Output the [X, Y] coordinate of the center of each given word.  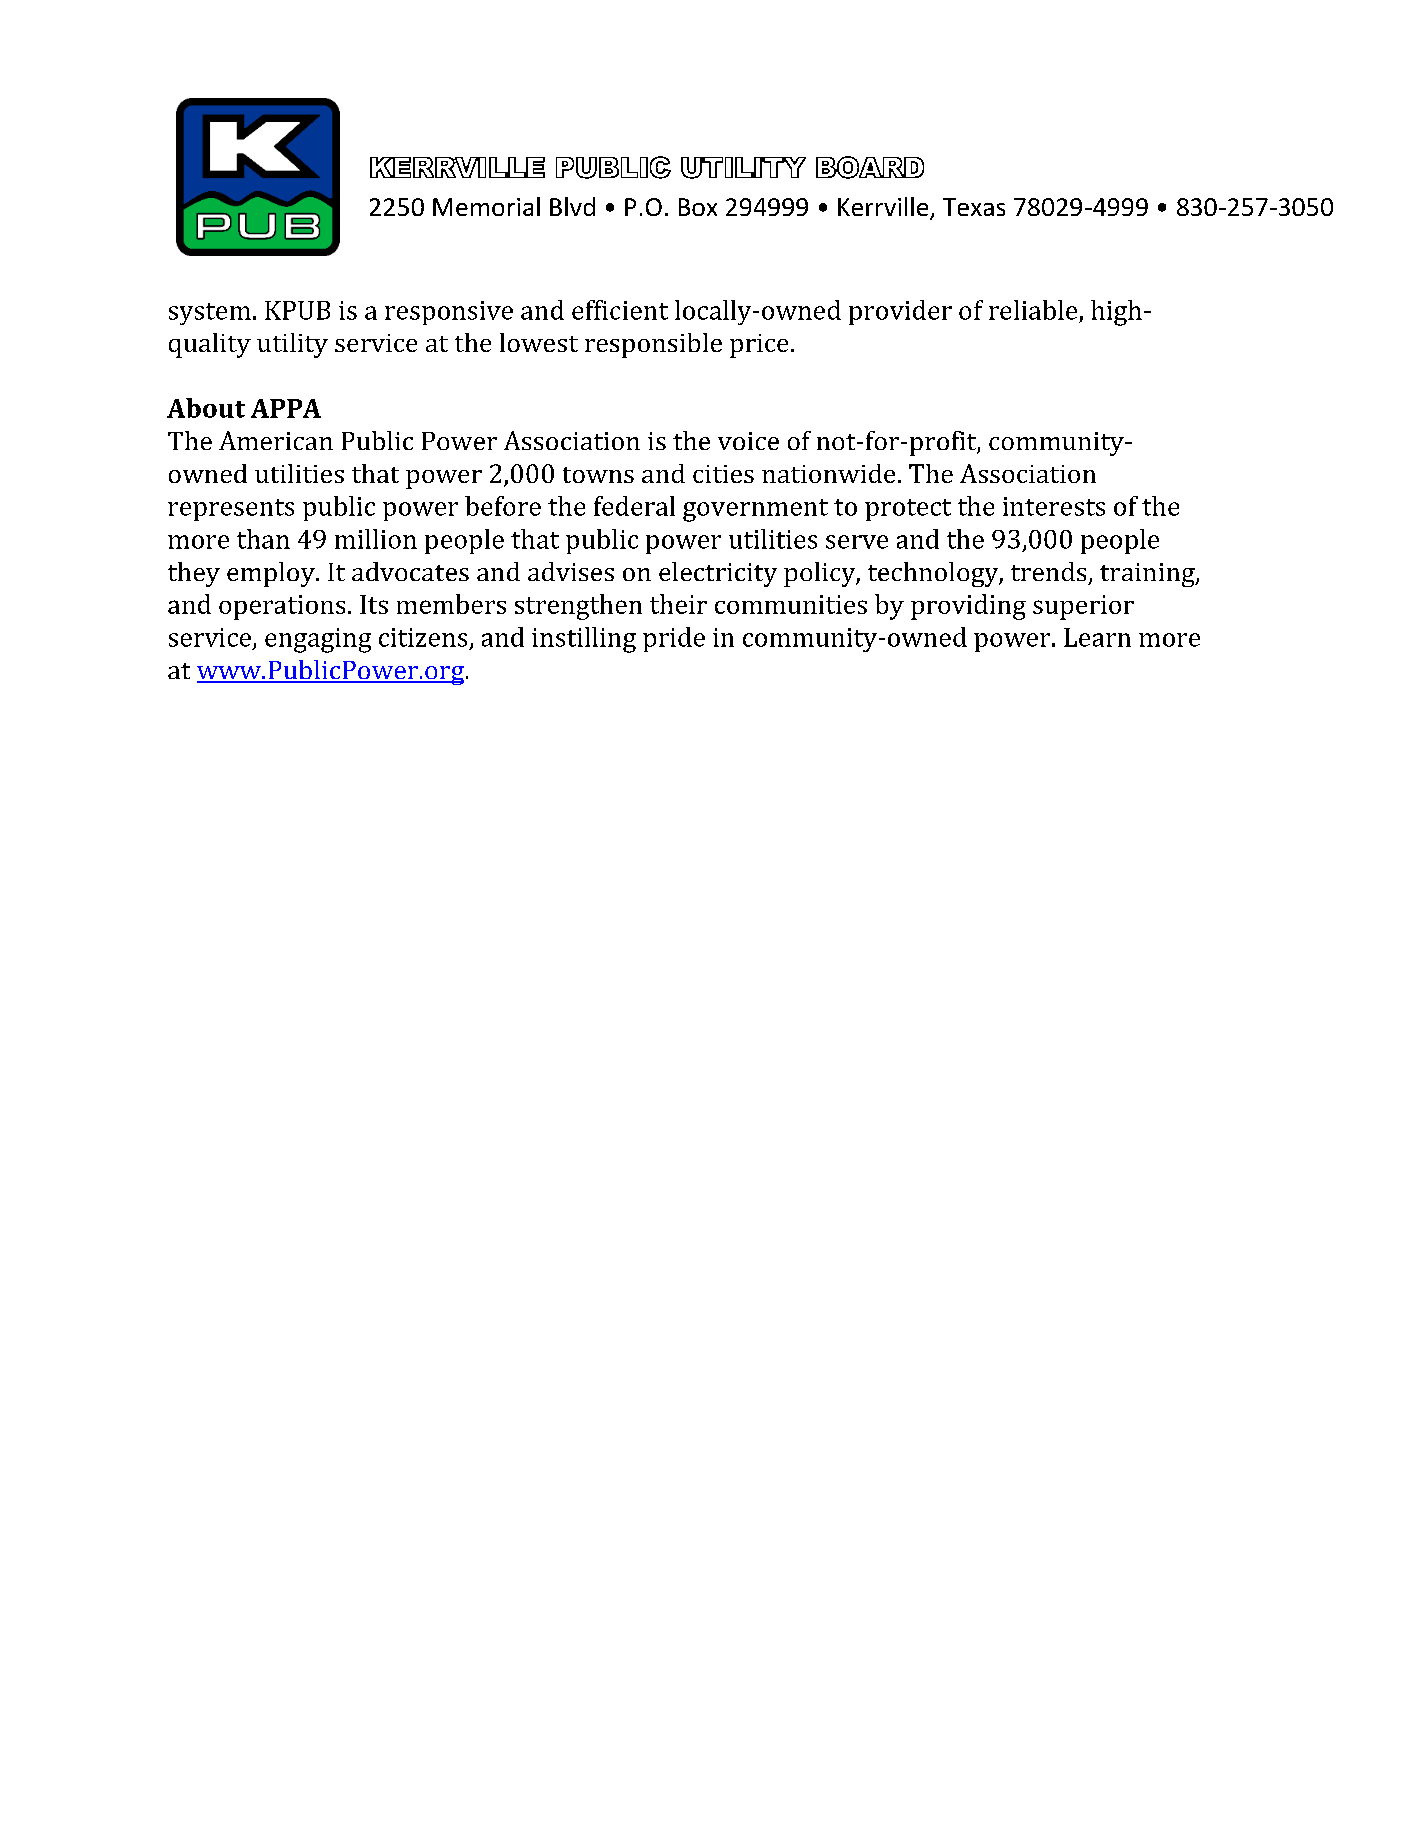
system [210, 314]
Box [698, 207]
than [263, 539]
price [759, 346]
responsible [653, 345]
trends [1048, 571]
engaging [318, 640]
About [206, 408]
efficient [620, 310]
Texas [974, 207]
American [276, 440]
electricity [718, 574]
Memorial [486, 206]
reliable [1033, 310]
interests [1054, 506]
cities [723, 474]
